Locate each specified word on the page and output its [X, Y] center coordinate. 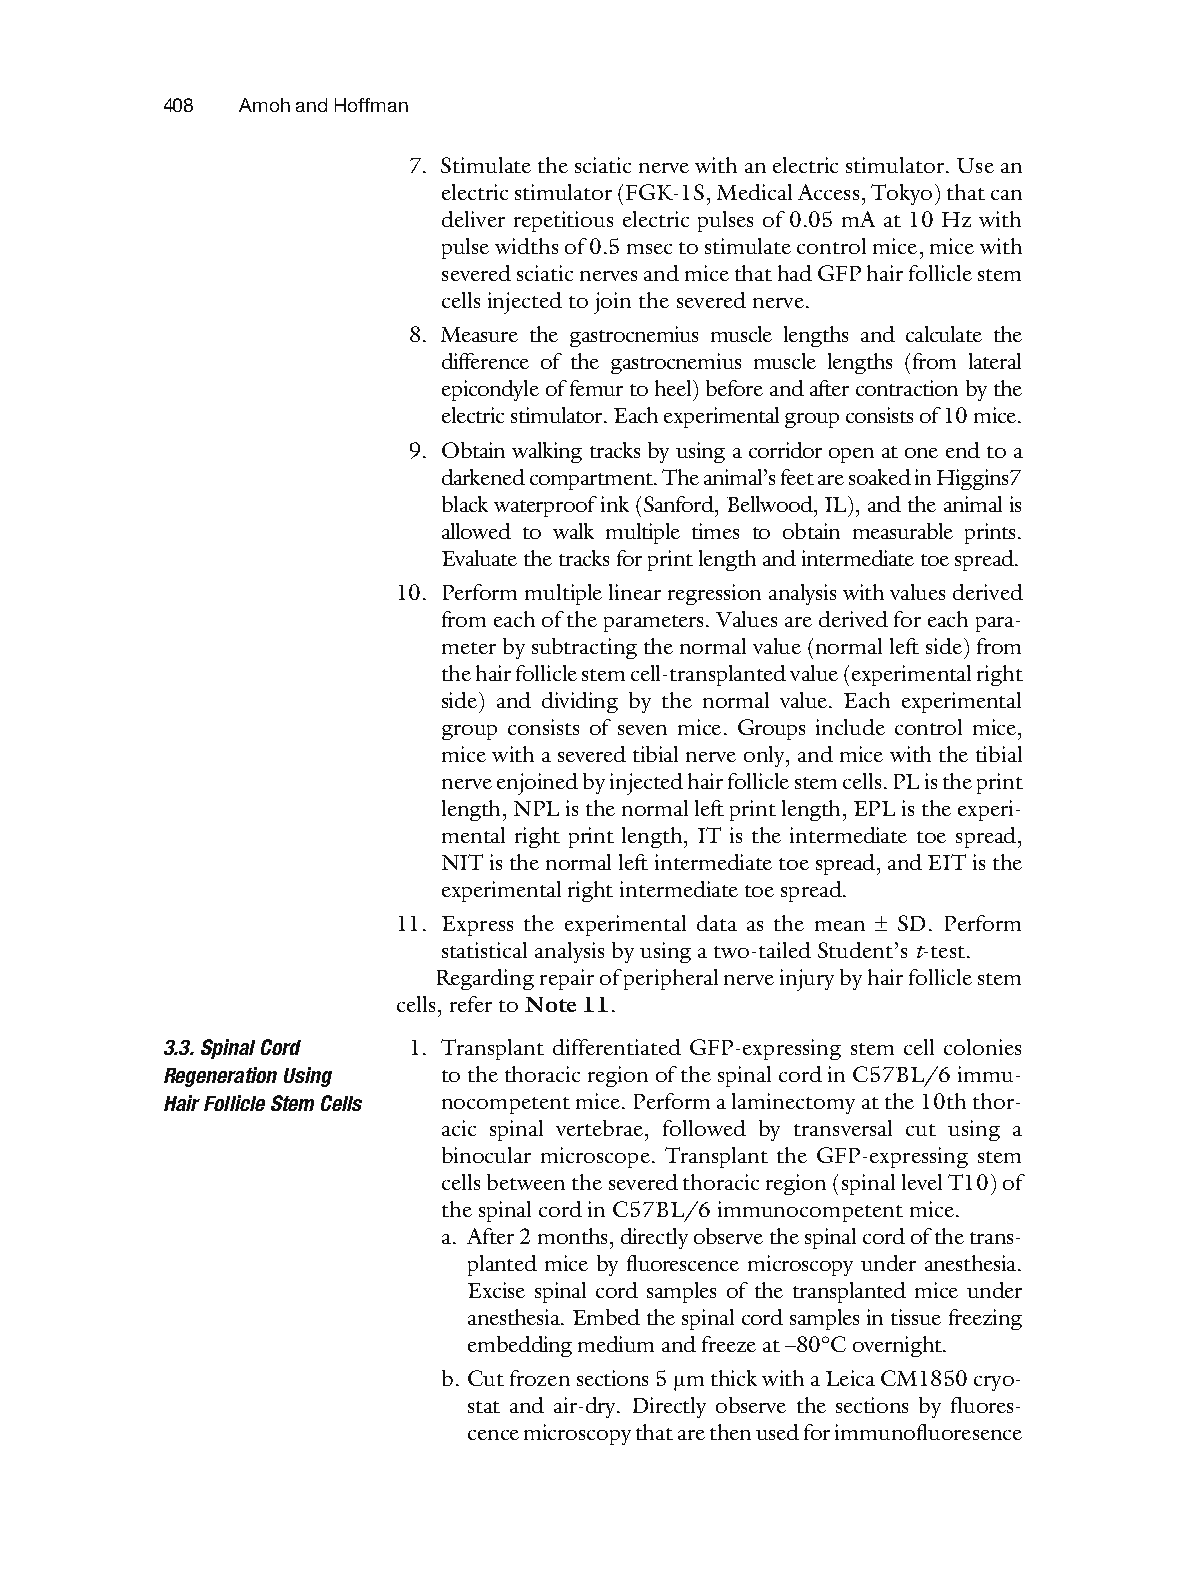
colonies [982, 1047]
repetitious [563, 221]
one [921, 453]
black [465, 504]
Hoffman [371, 105]
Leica [850, 1378]
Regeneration [220, 1077]
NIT [462, 862]
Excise [496, 1290]
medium [616, 1344]
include [850, 727]
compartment [592, 481]
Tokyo [901, 194]
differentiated [617, 1047]
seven [642, 730]
